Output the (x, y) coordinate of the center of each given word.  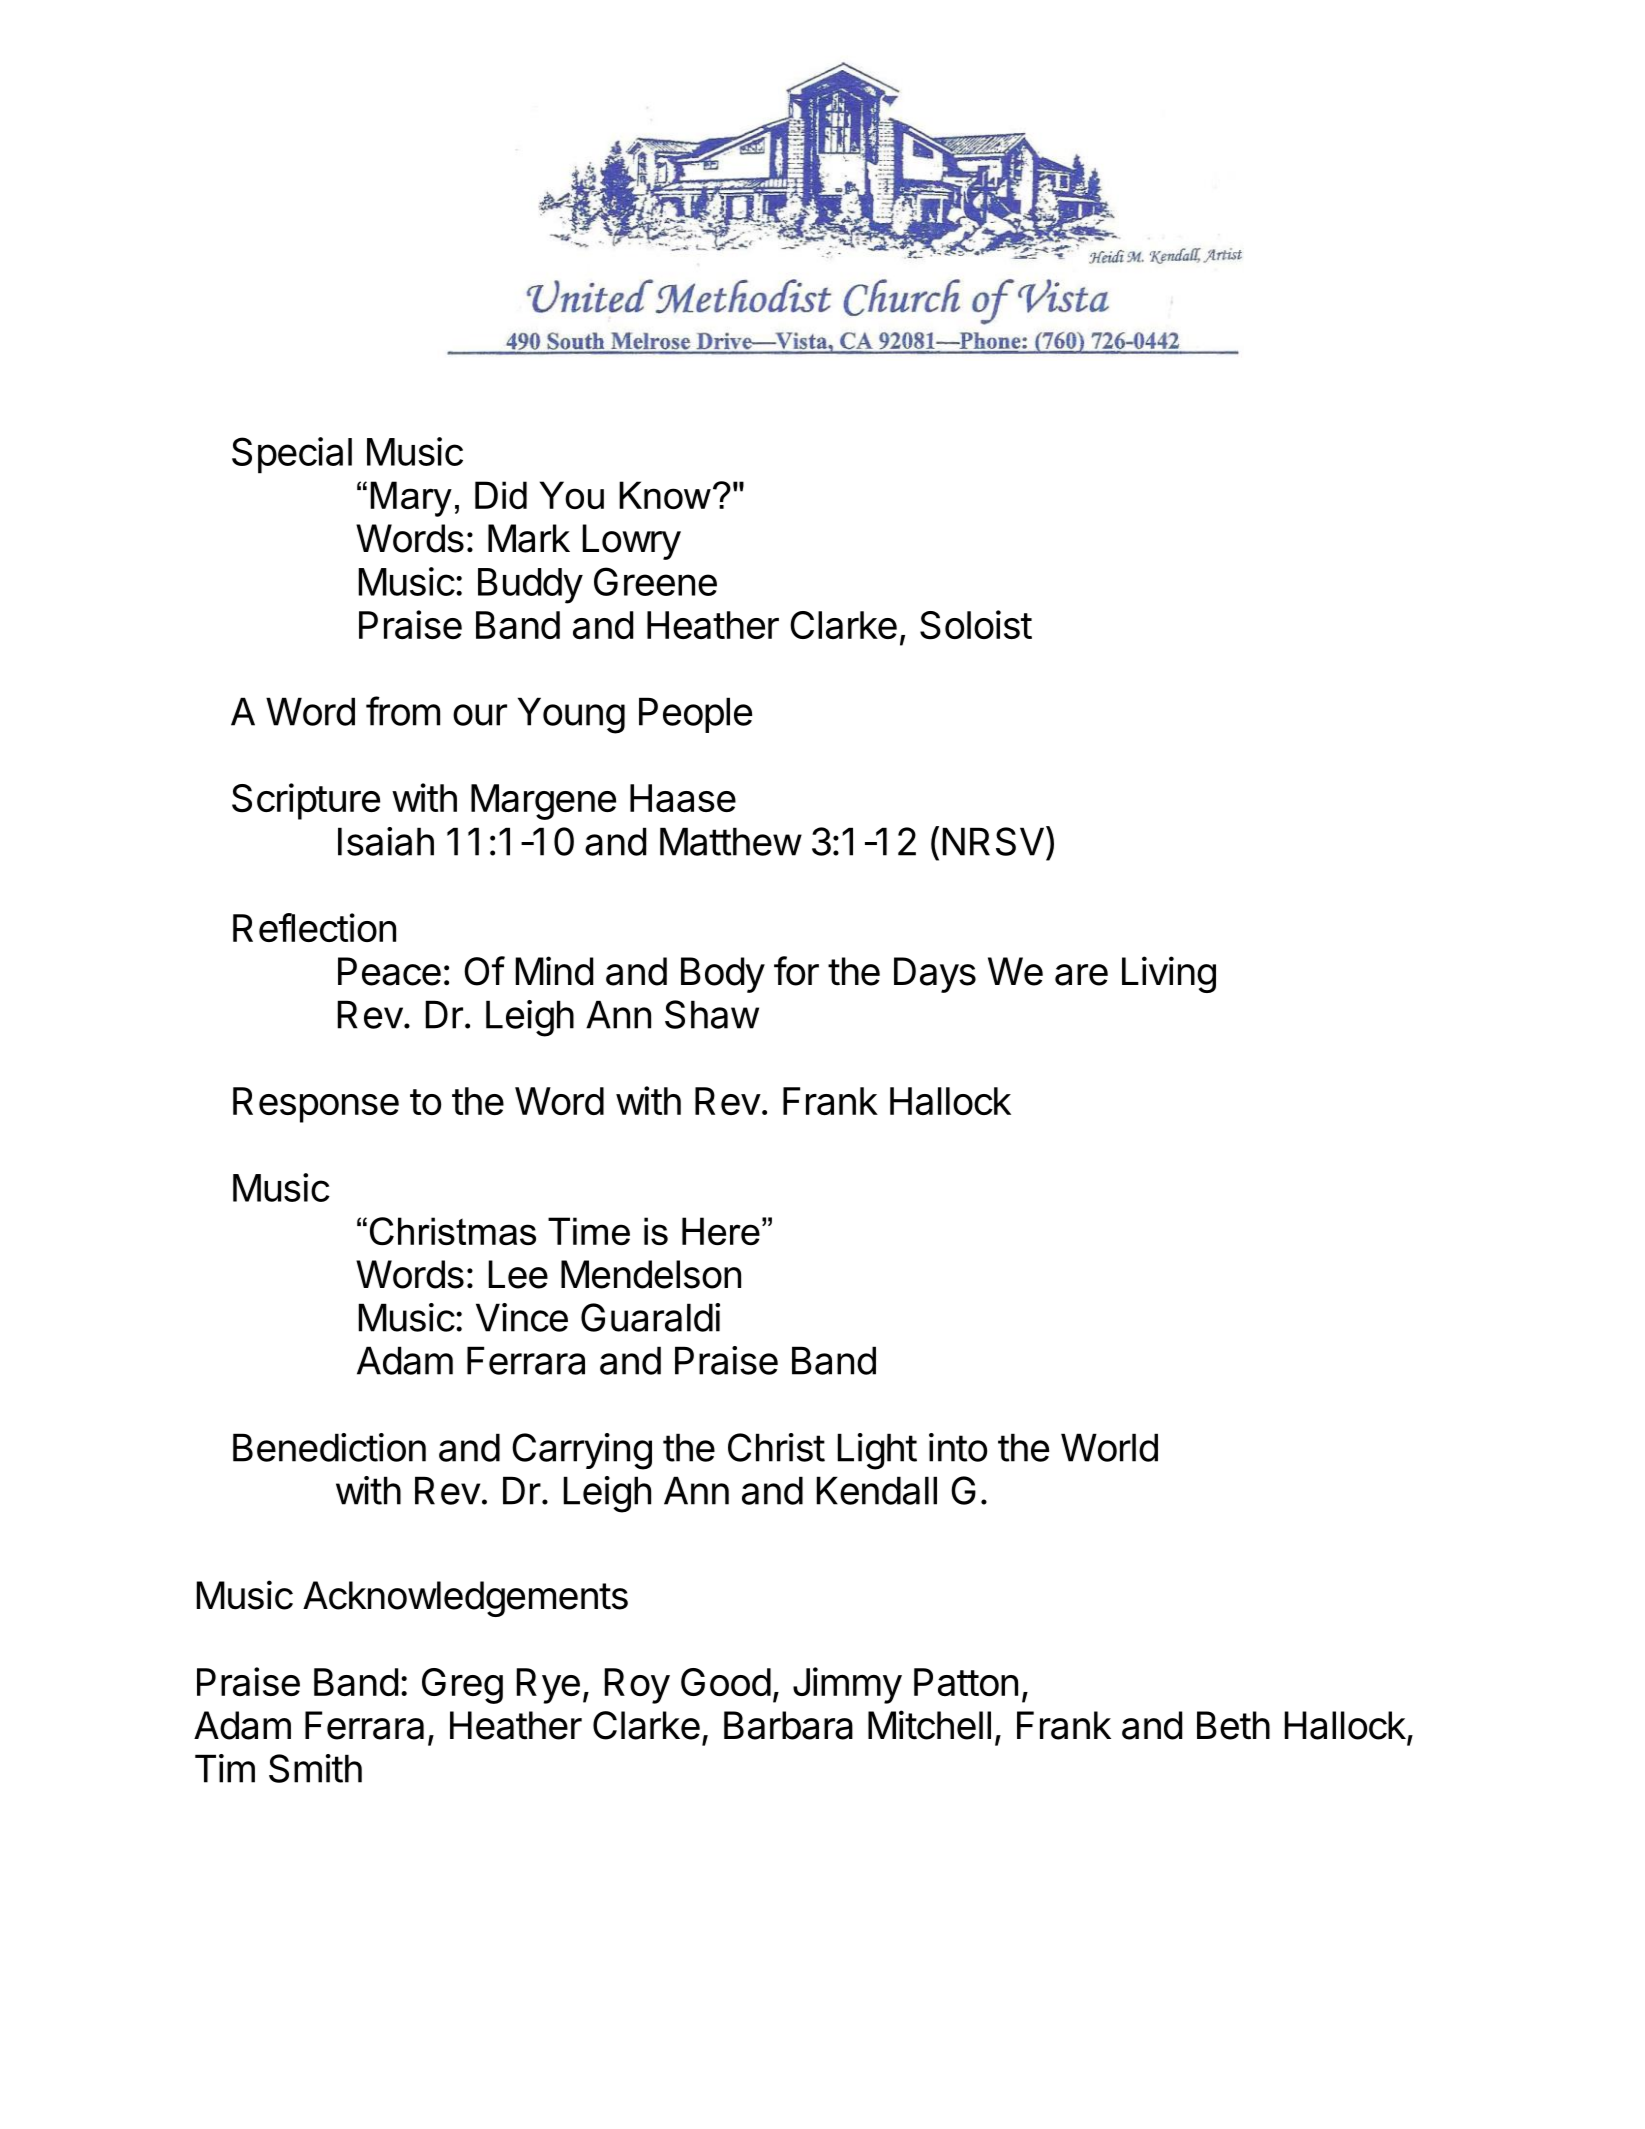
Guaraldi (650, 1317)
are (1081, 975)
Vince (522, 1317)
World (1109, 1447)
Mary (411, 499)
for (796, 971)
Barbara (788, 1725)
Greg (462, 1686)
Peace (389, 971)
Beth (1233, 1725)
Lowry (632, 542)
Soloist (976, 625)
